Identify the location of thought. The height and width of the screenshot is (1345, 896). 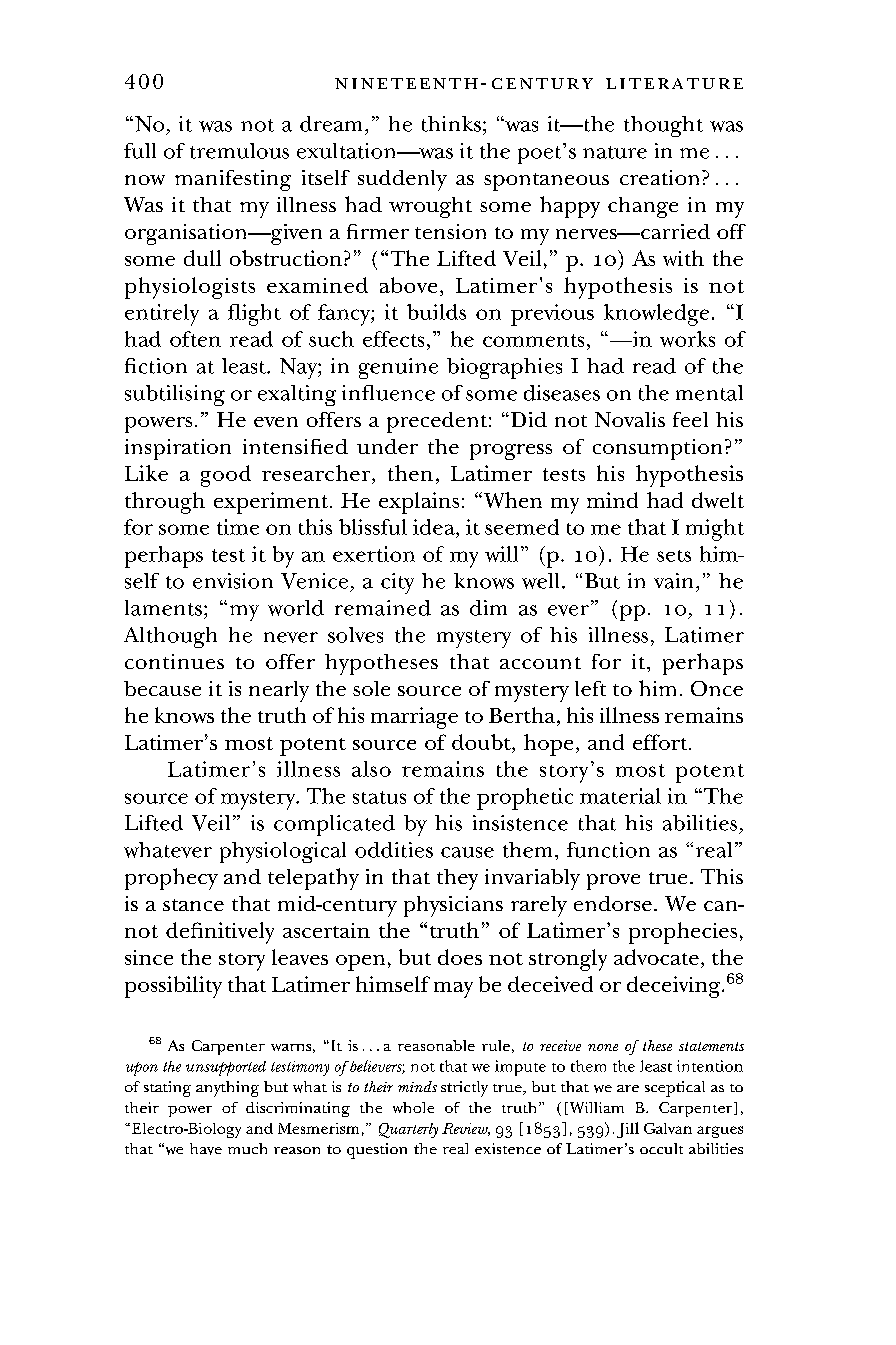
(663, 126).
